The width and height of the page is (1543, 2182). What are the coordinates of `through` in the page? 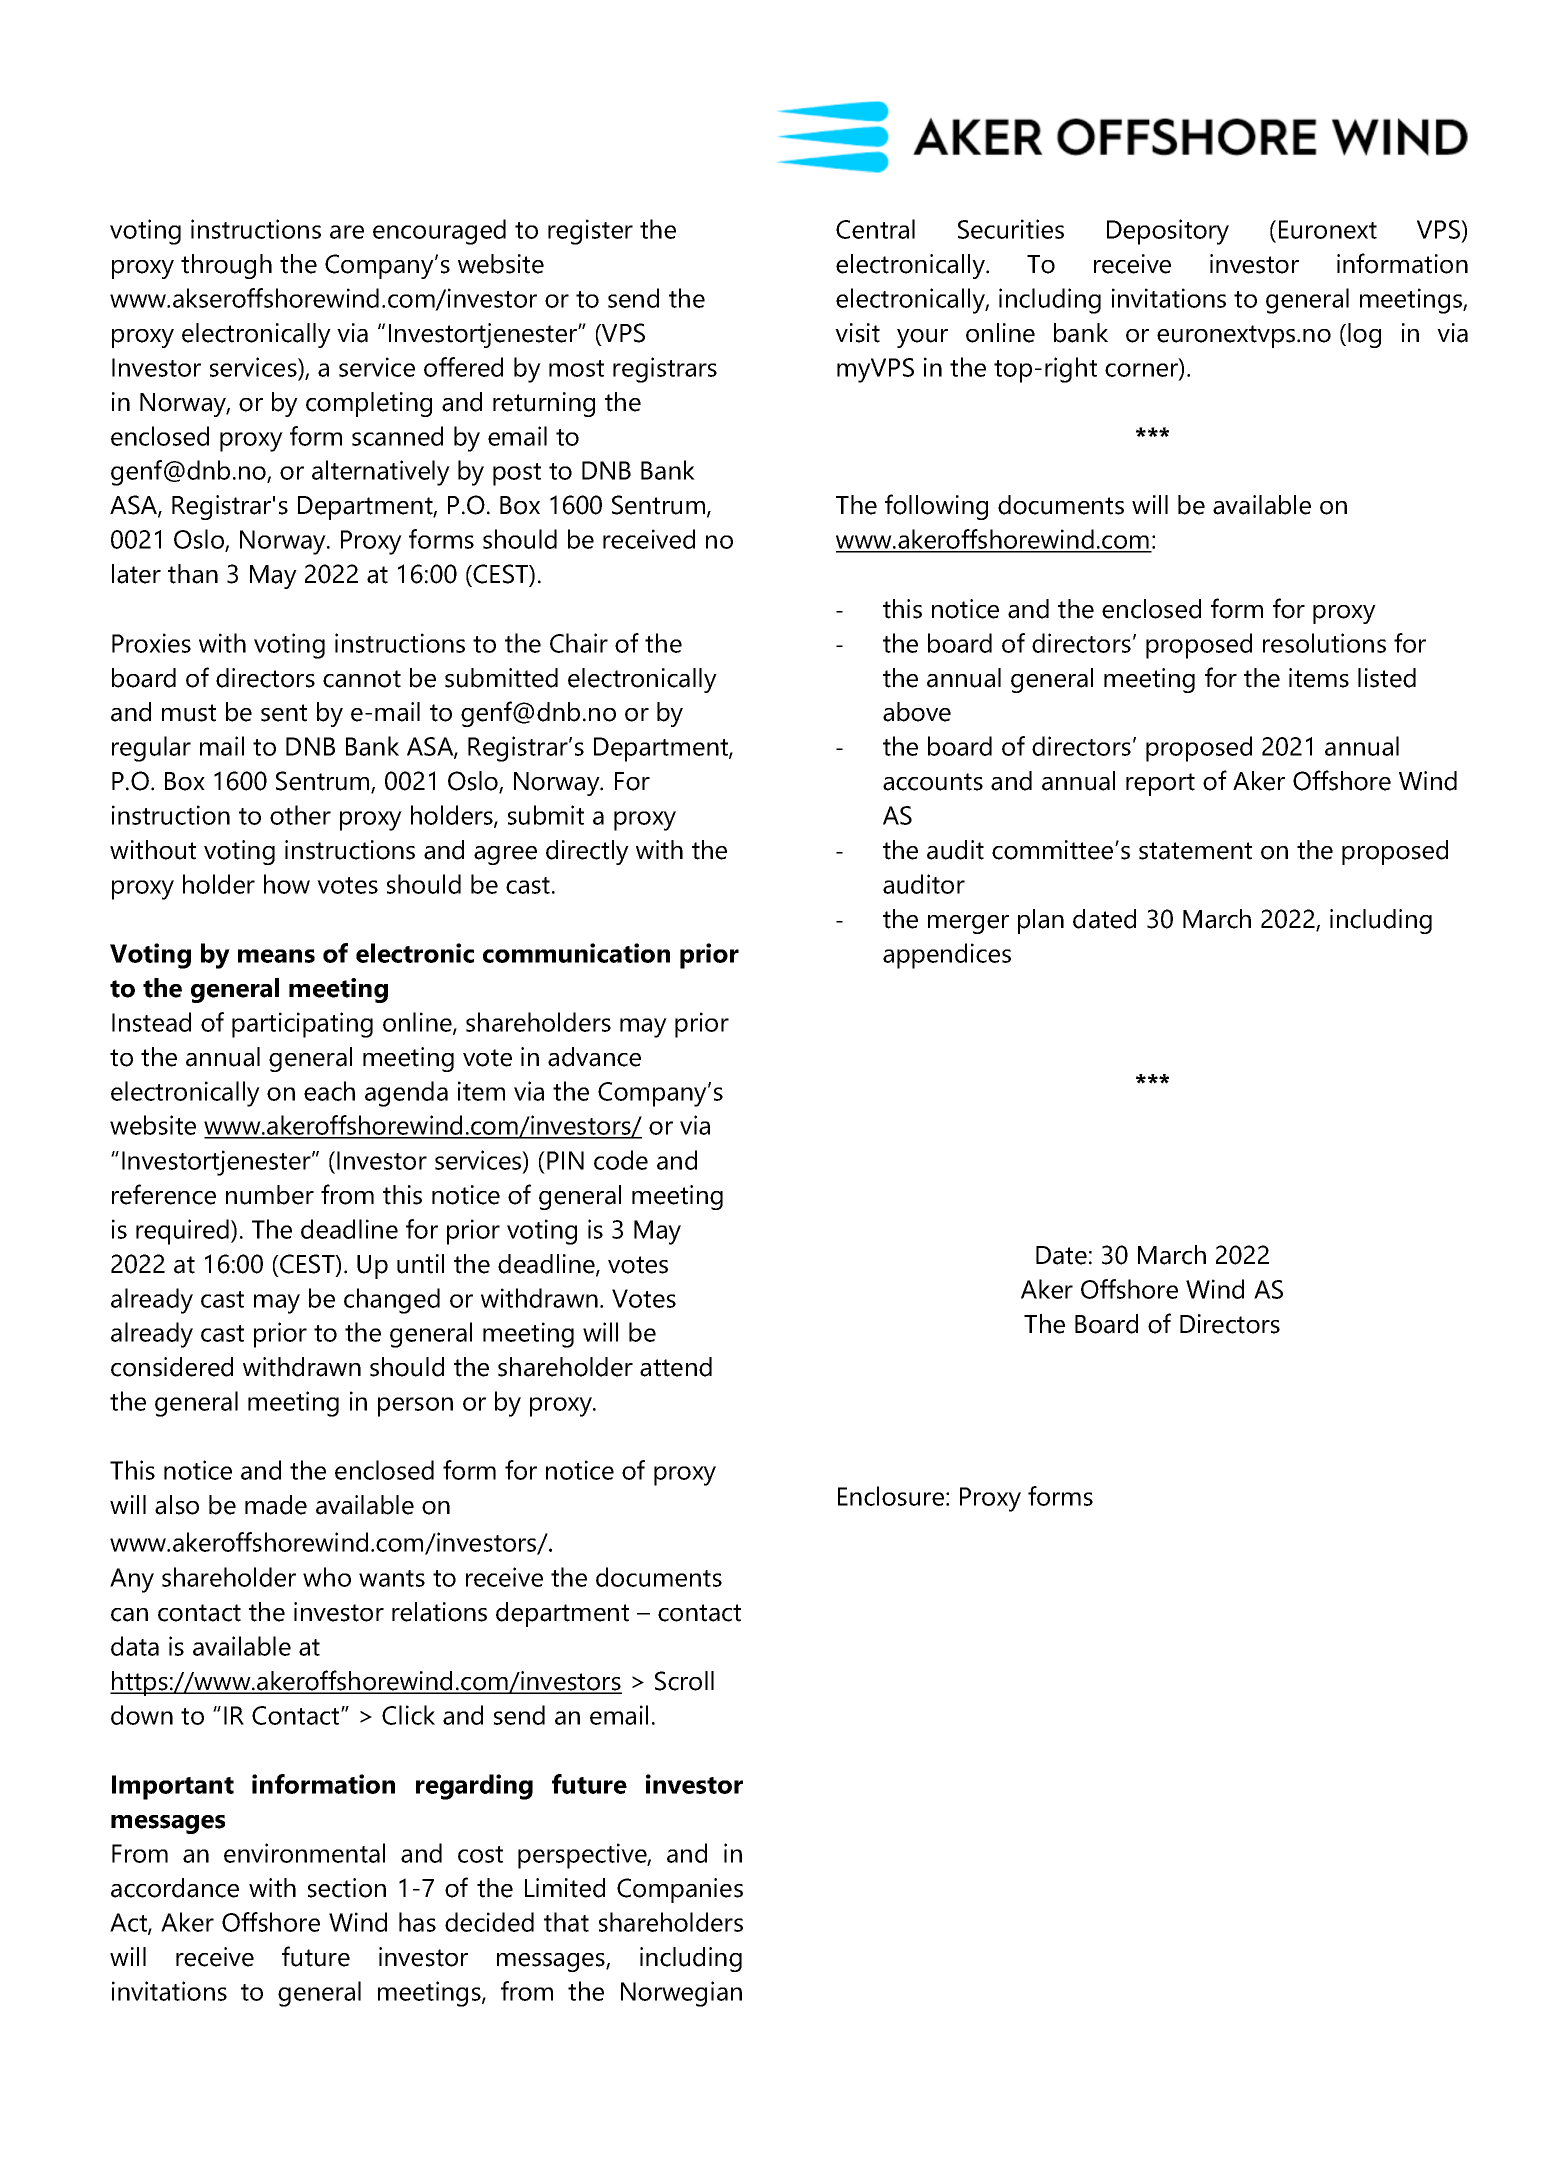 It's located at (226, 266).
